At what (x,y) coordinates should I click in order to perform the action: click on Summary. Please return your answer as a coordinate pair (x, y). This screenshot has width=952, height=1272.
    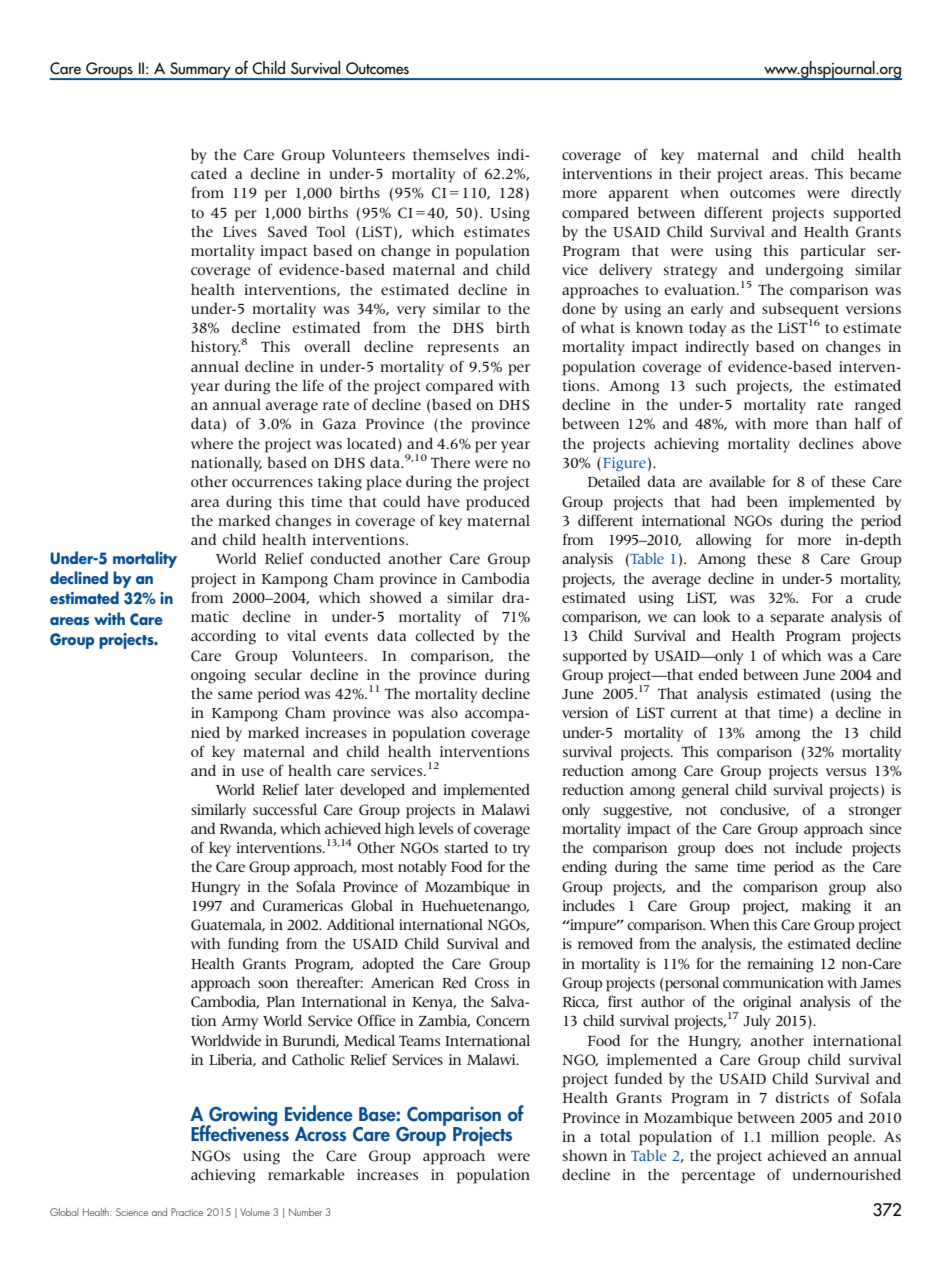
    Looking at the image, I should click on (200, 71).
